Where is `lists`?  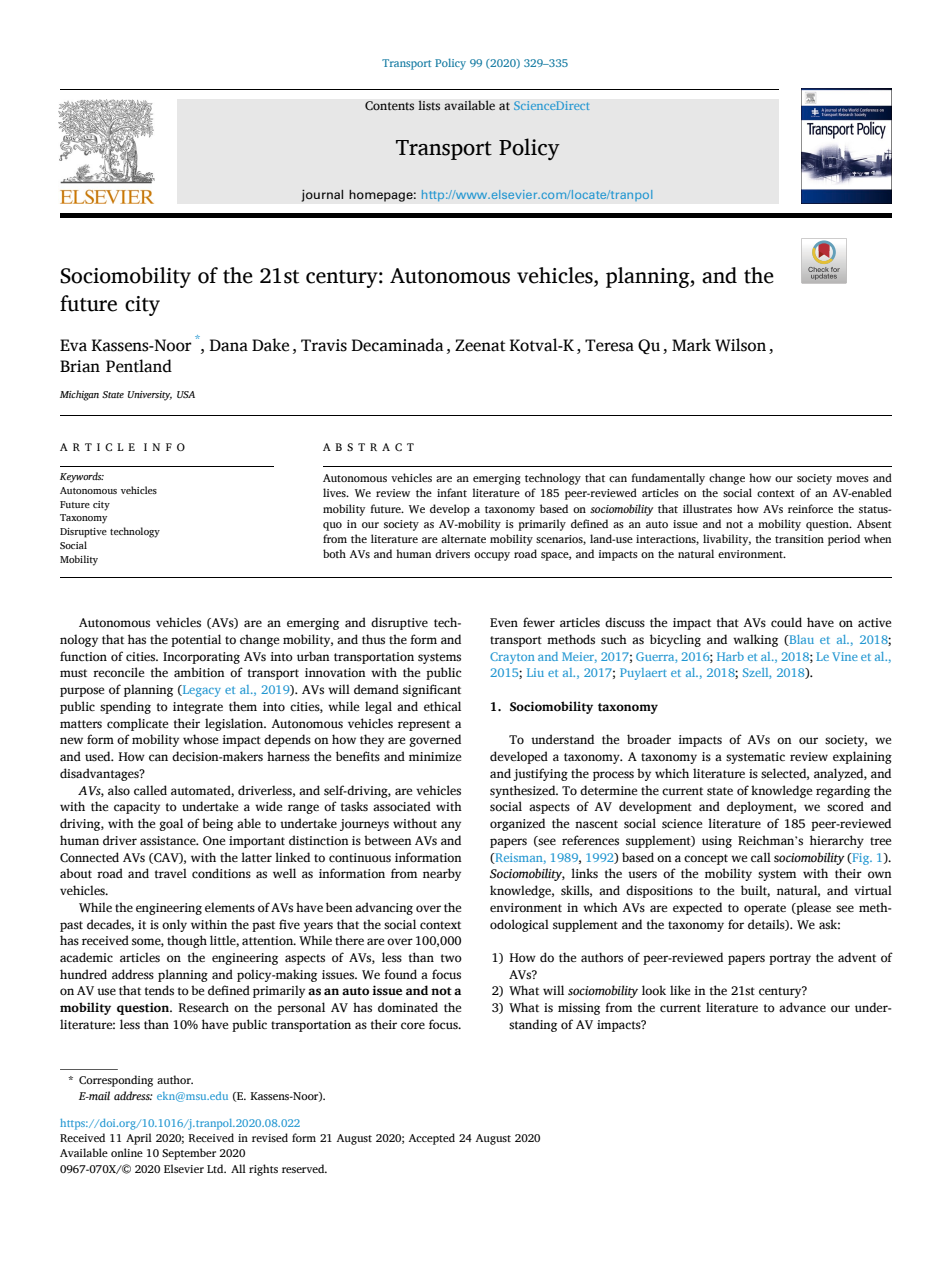
lists is located at coordinates (429, 105).
